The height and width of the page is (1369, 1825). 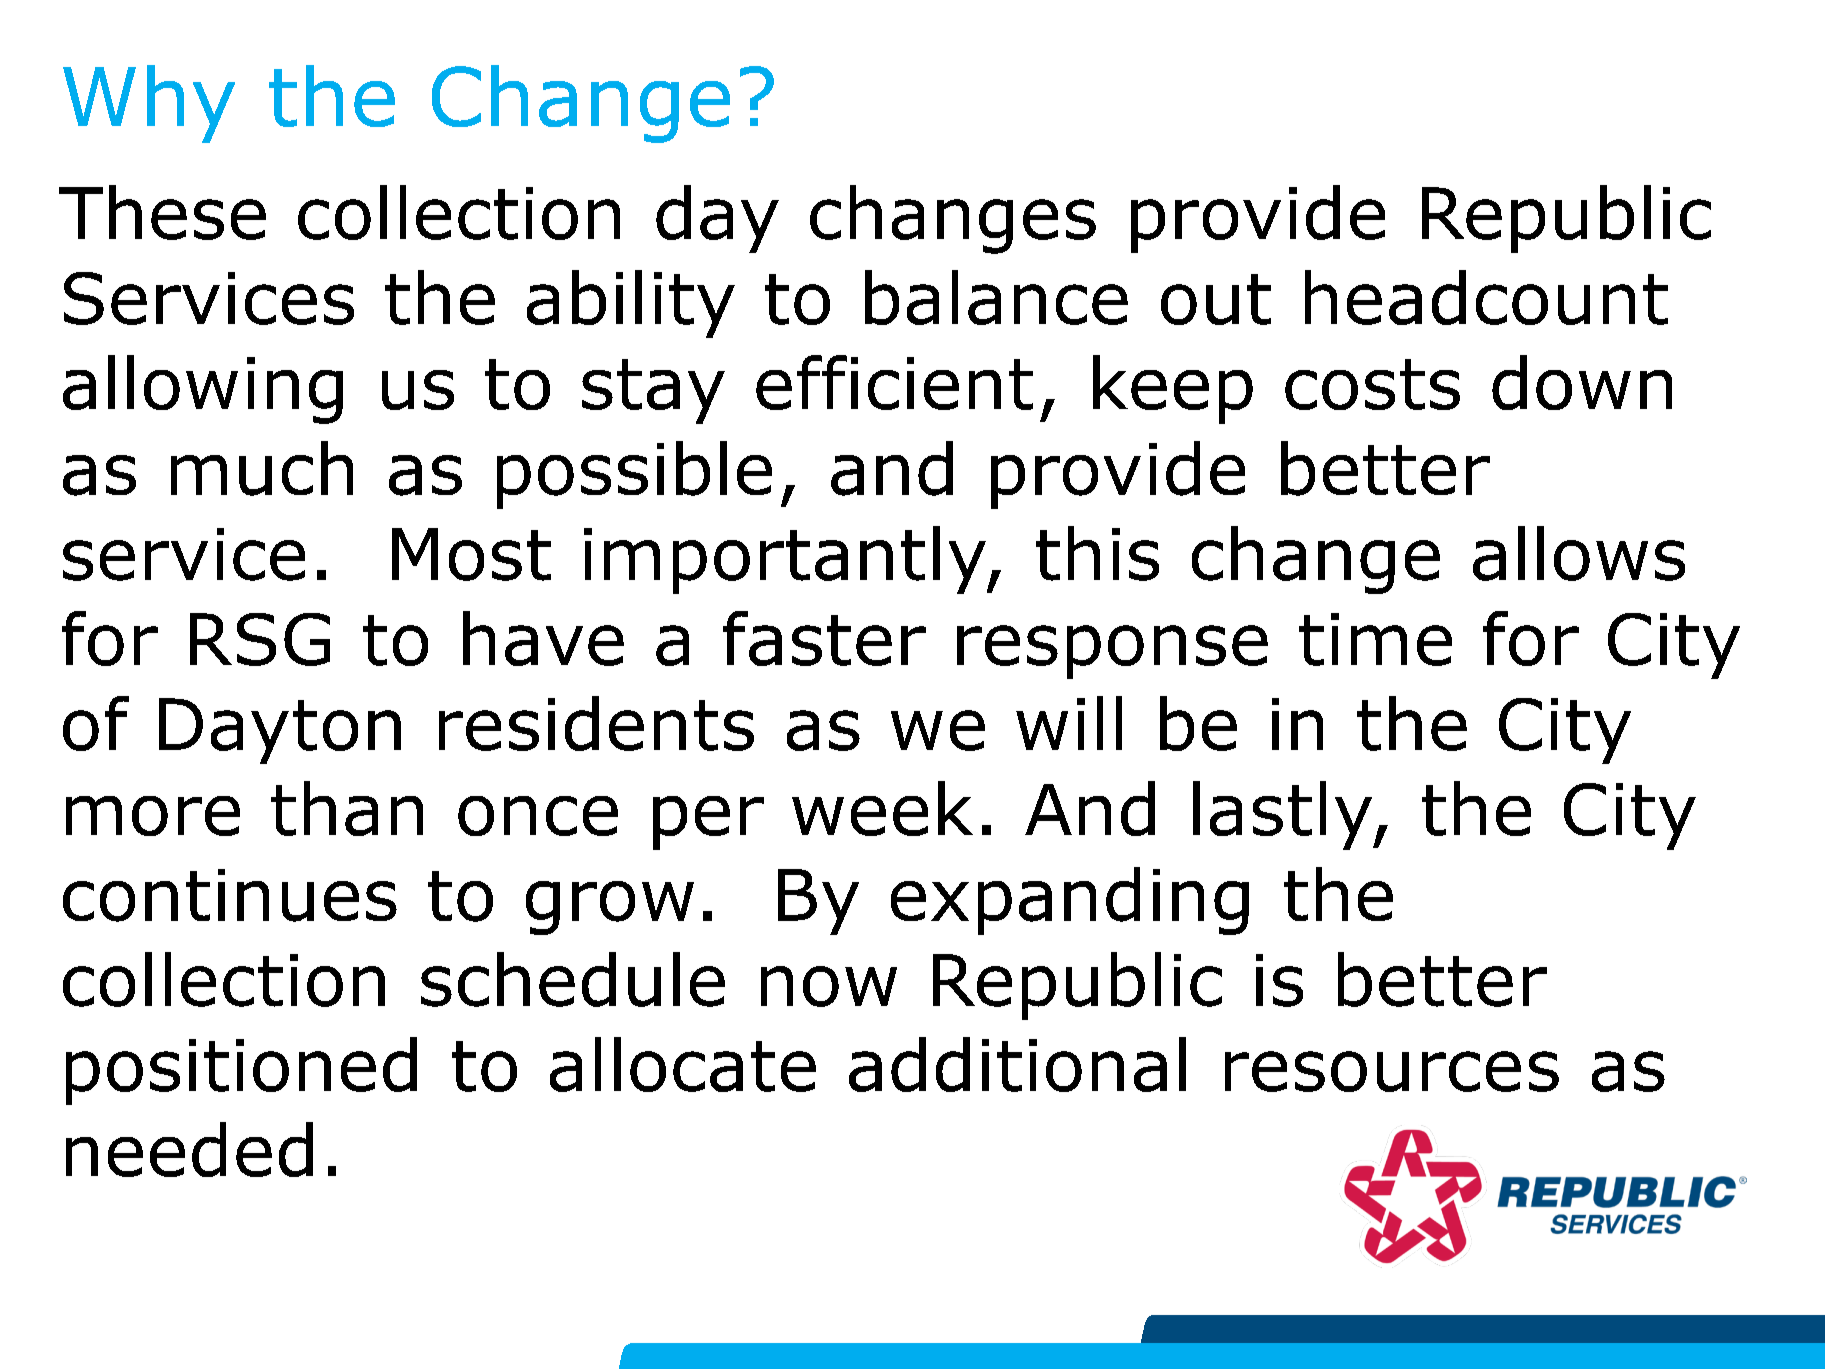 I want to click on balance, so click(x=996, y=297).
